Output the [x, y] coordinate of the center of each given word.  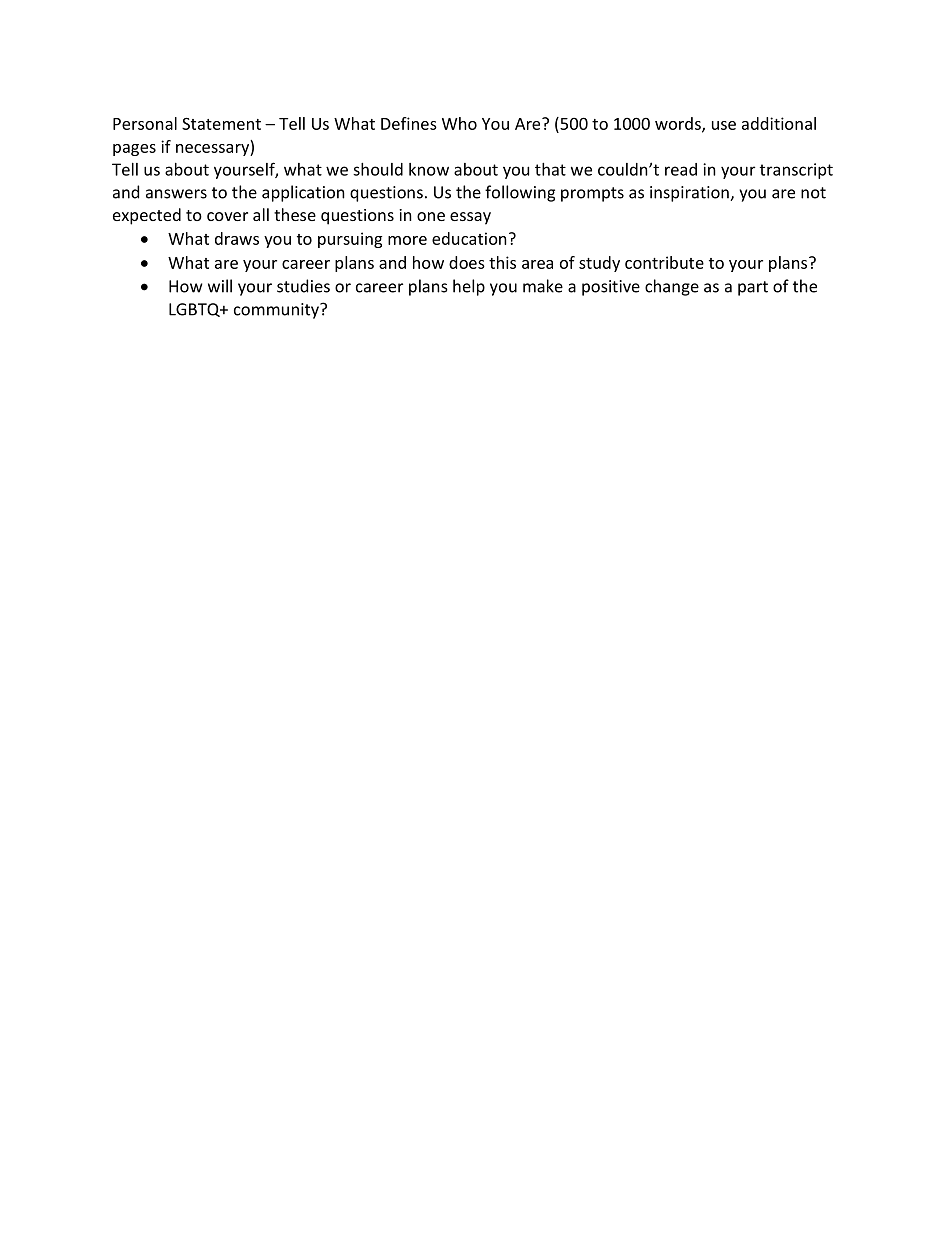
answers [176, 194]
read [681, 169]
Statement [221, 123]
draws [237, 238]
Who [459, 123]
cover [227, 216]
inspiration [690, 194]
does [467, 262]
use [724, 125]
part [753, 288]
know [429, 169]
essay [470, 218]
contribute [664, 262]
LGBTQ [195, 310]
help [469, 287]
